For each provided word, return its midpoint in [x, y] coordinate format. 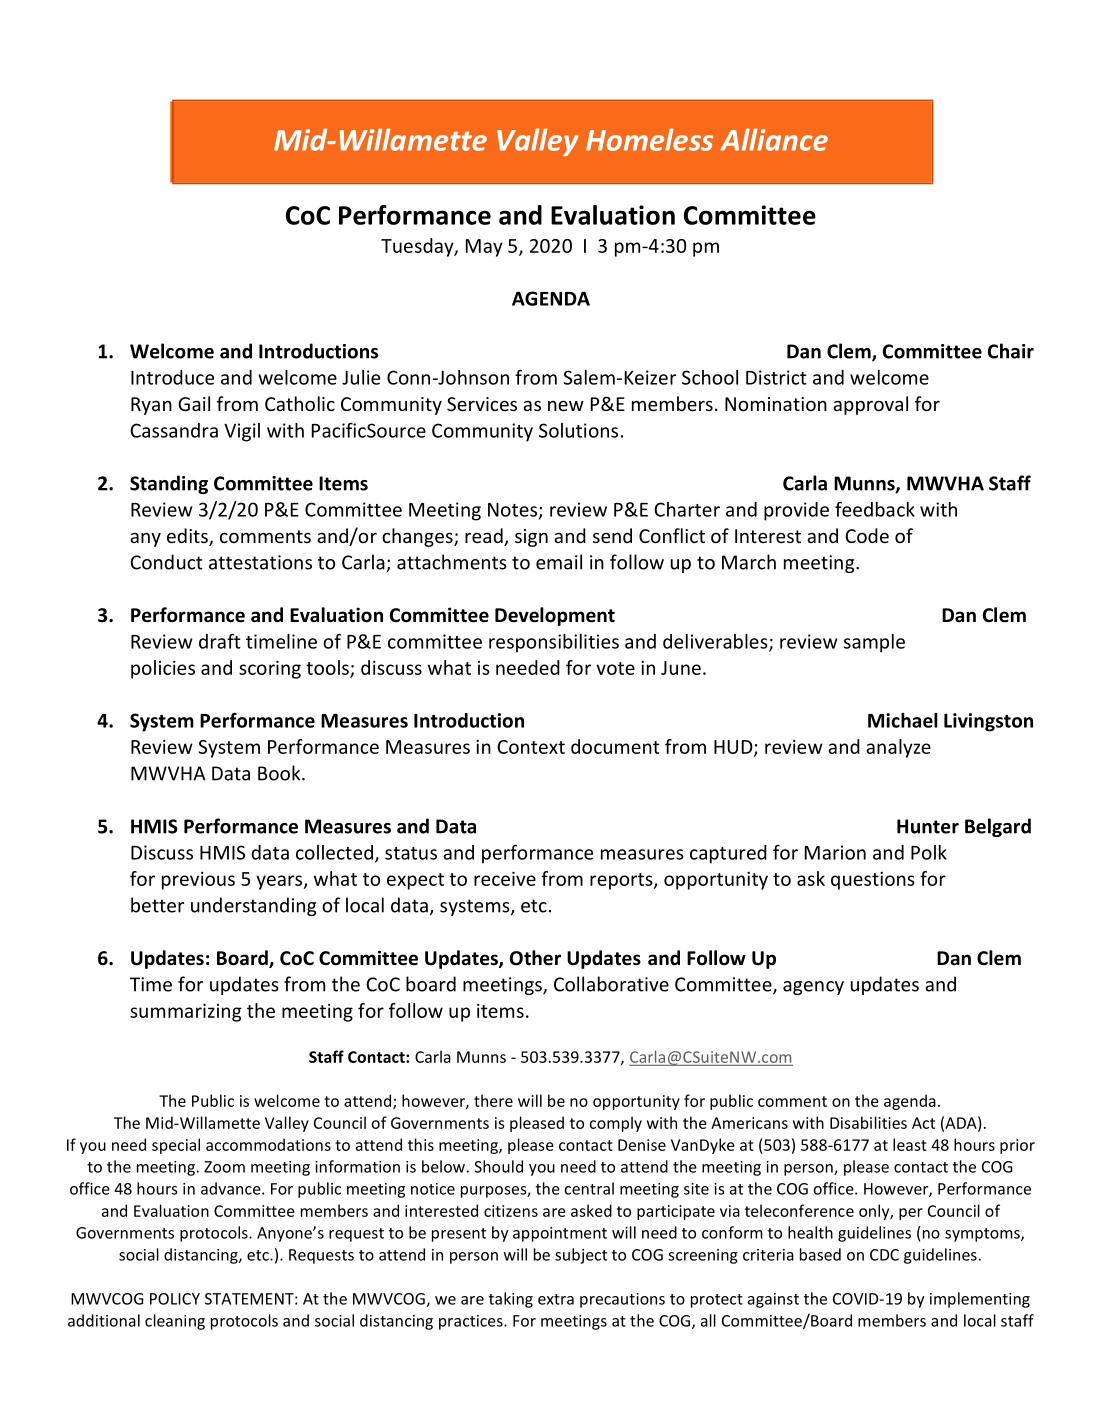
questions [873, 881]
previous [198, 881]
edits [188, 537]
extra [556, 1299]
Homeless [649, 139]
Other [535, 958]
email [559, 562]
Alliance [774, 139]
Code [867, 535]
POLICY [175, 1299]
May [484, 248]
